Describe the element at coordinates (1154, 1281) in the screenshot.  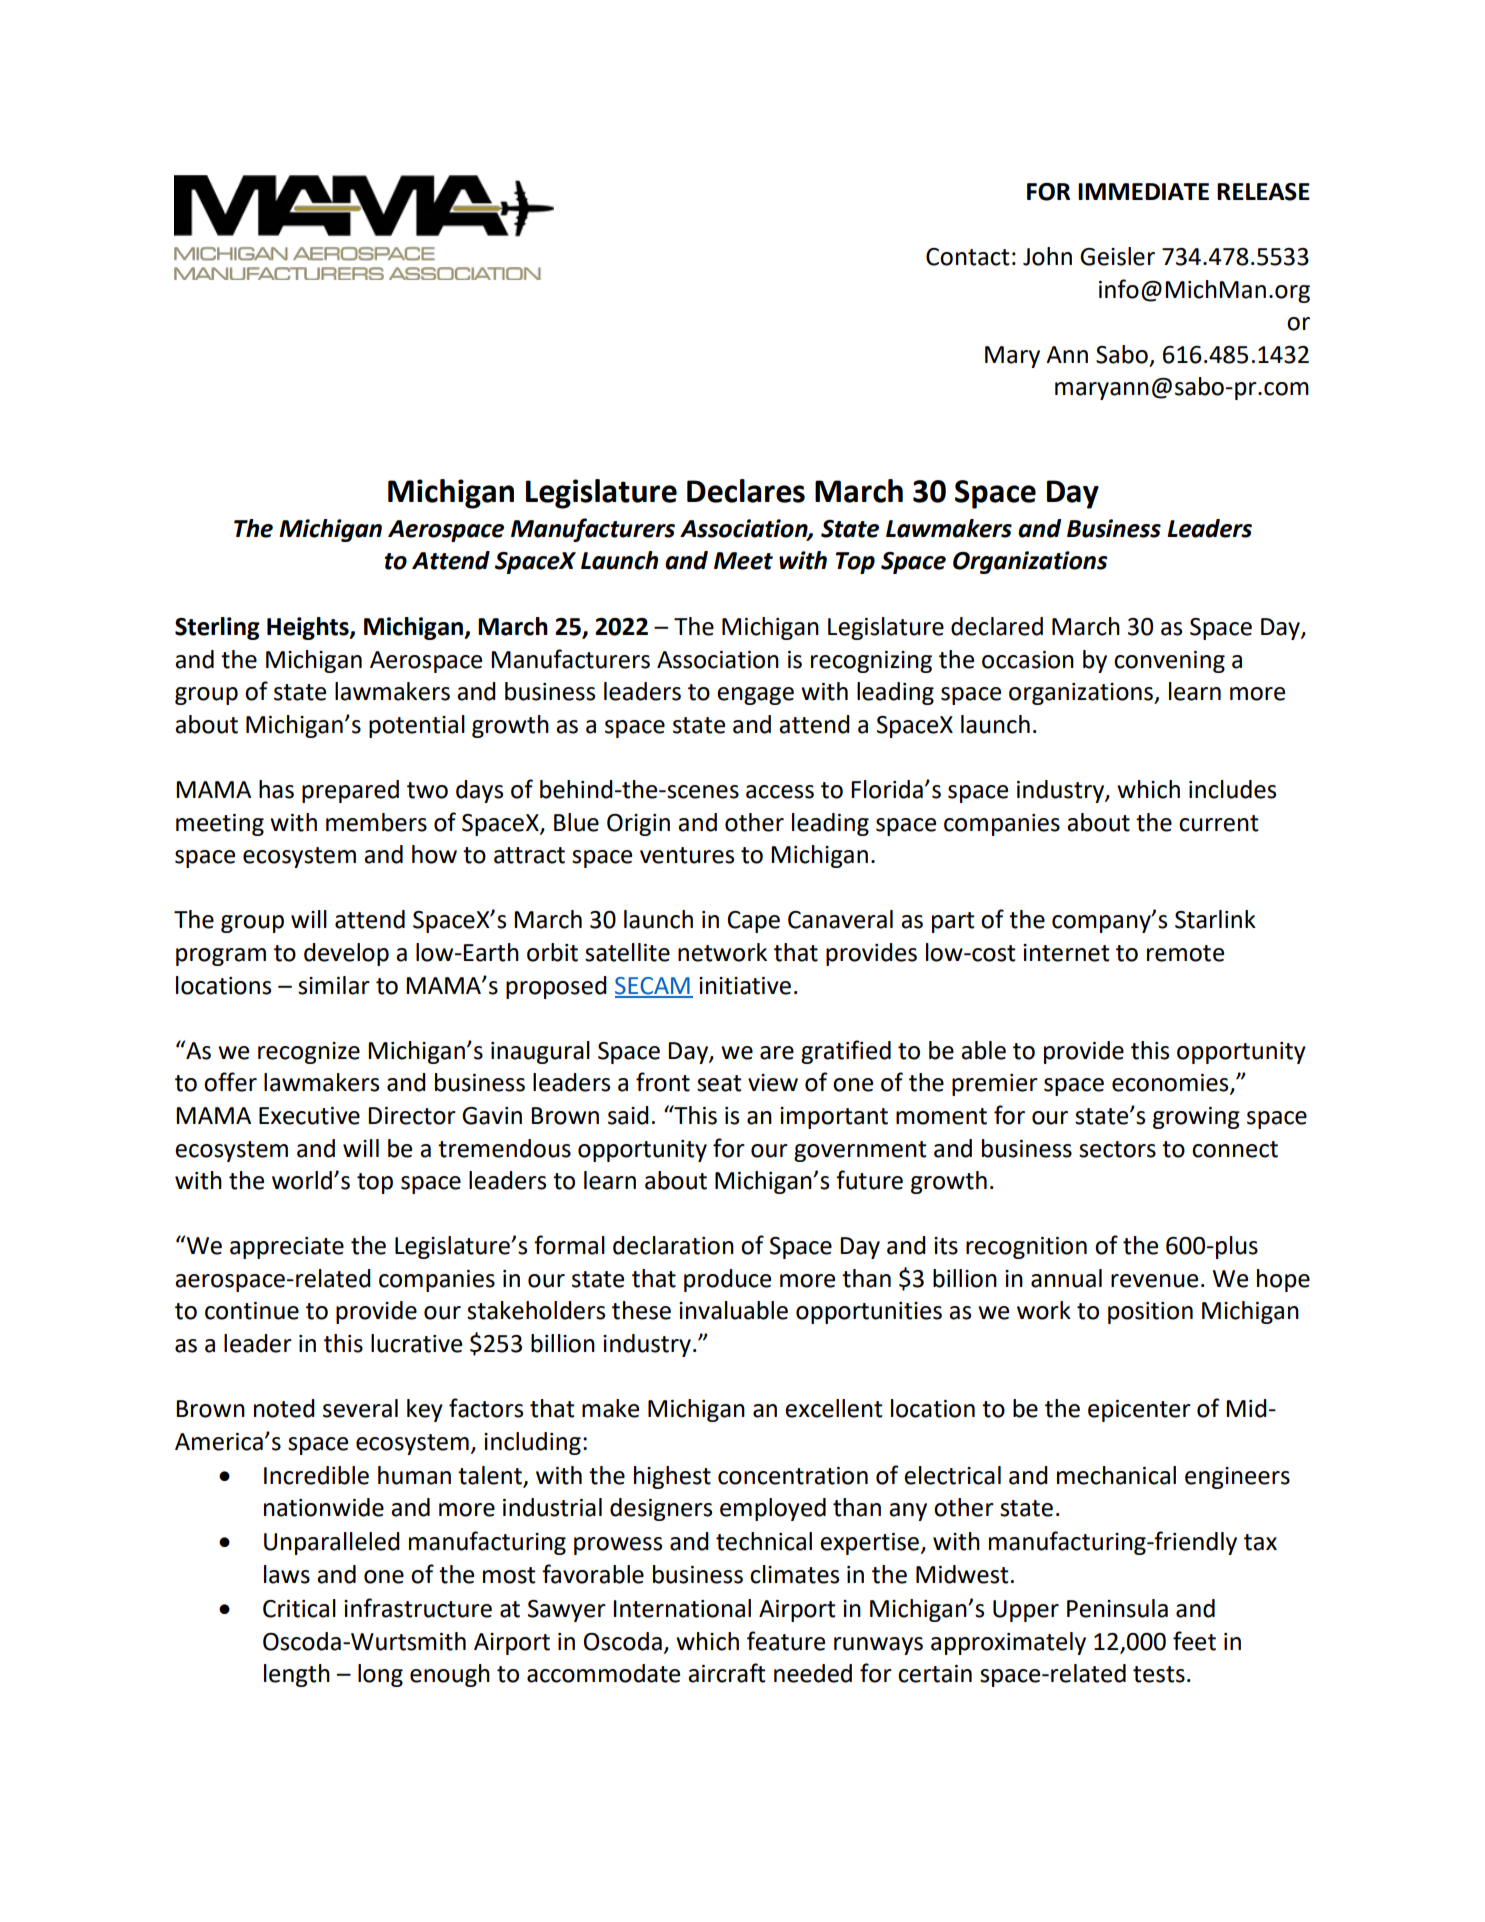
I see `revenue` at that location.
